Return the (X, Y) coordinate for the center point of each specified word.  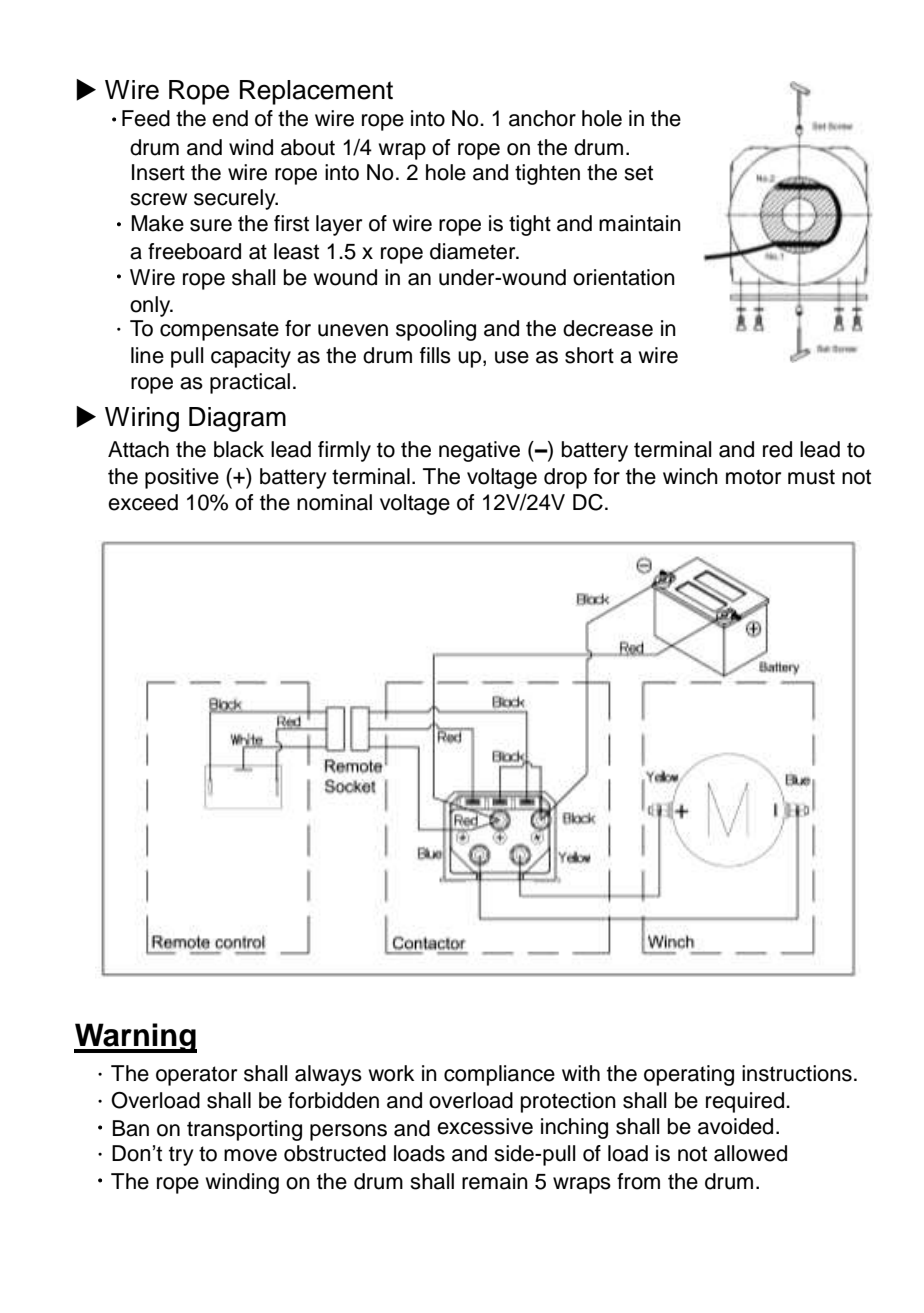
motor (753, 477)
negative (479, 451)
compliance (499, 1075)
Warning (135, 1038)
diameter (474, 251)
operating (689, 1075)
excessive (485, 1126)
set (638, 173)
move (250, 1155)
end (230, 118)
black (239, 449)
